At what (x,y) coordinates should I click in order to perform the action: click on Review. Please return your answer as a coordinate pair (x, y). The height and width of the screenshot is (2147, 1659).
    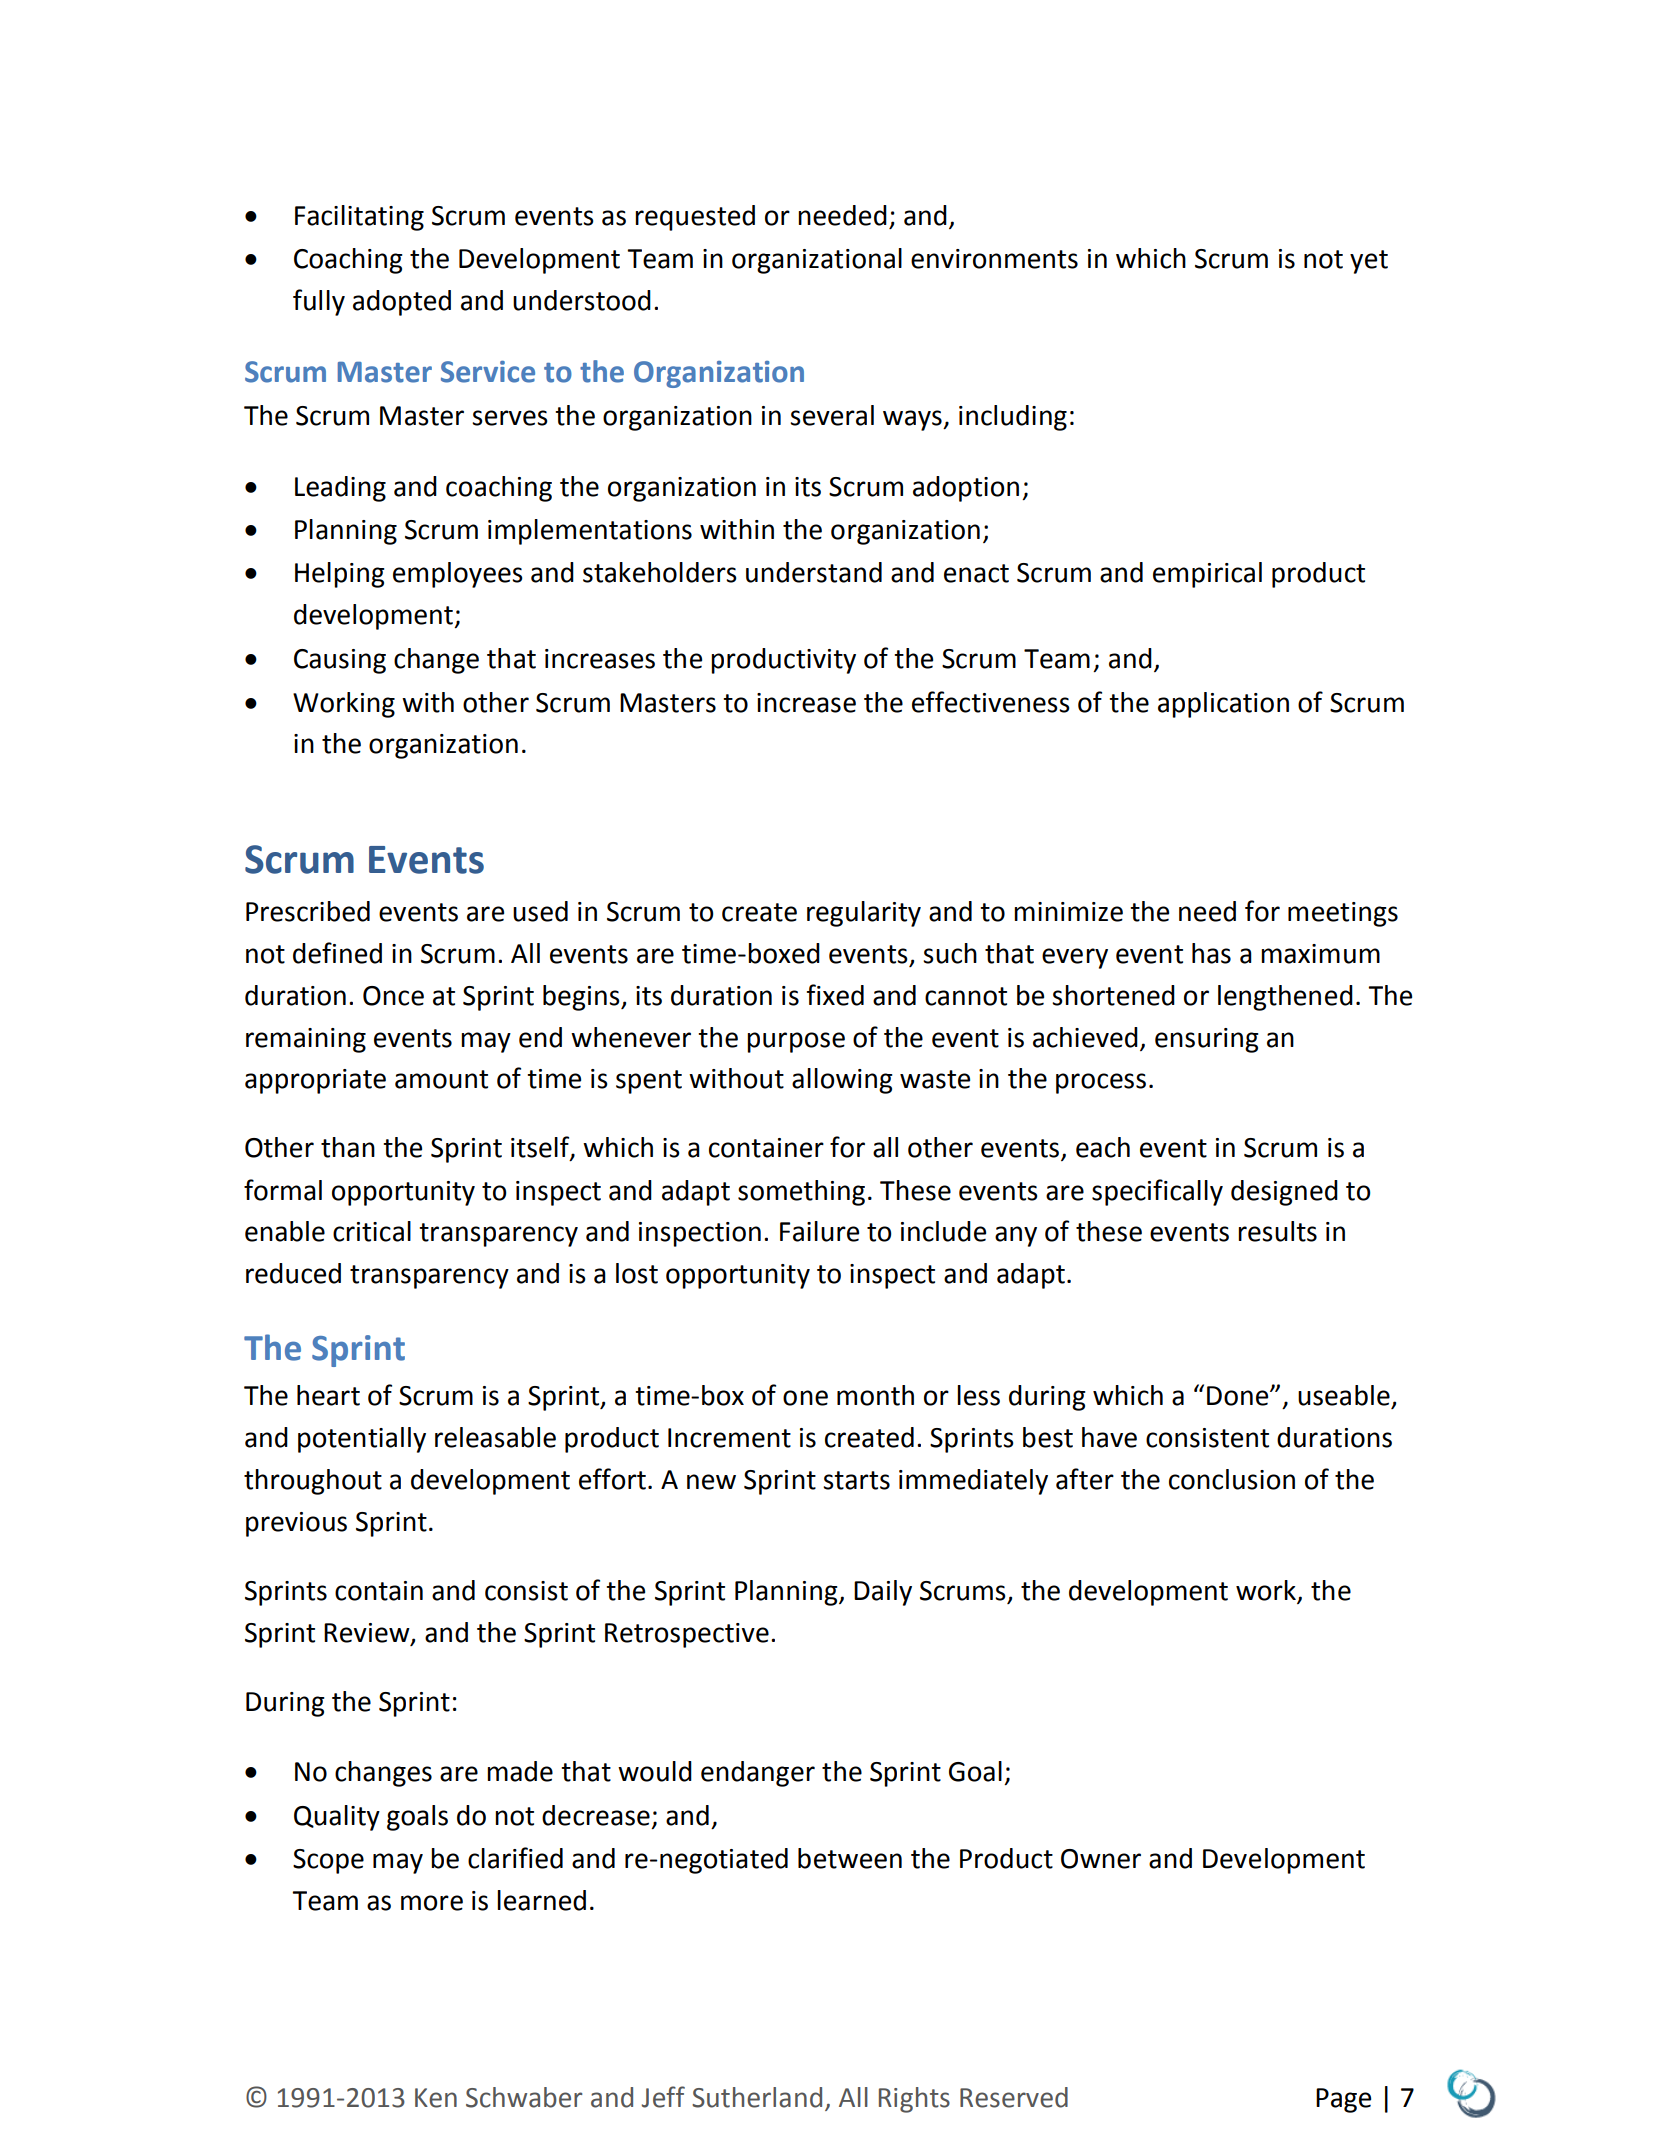
    Looking at the image, I should click on (368, 1634).
